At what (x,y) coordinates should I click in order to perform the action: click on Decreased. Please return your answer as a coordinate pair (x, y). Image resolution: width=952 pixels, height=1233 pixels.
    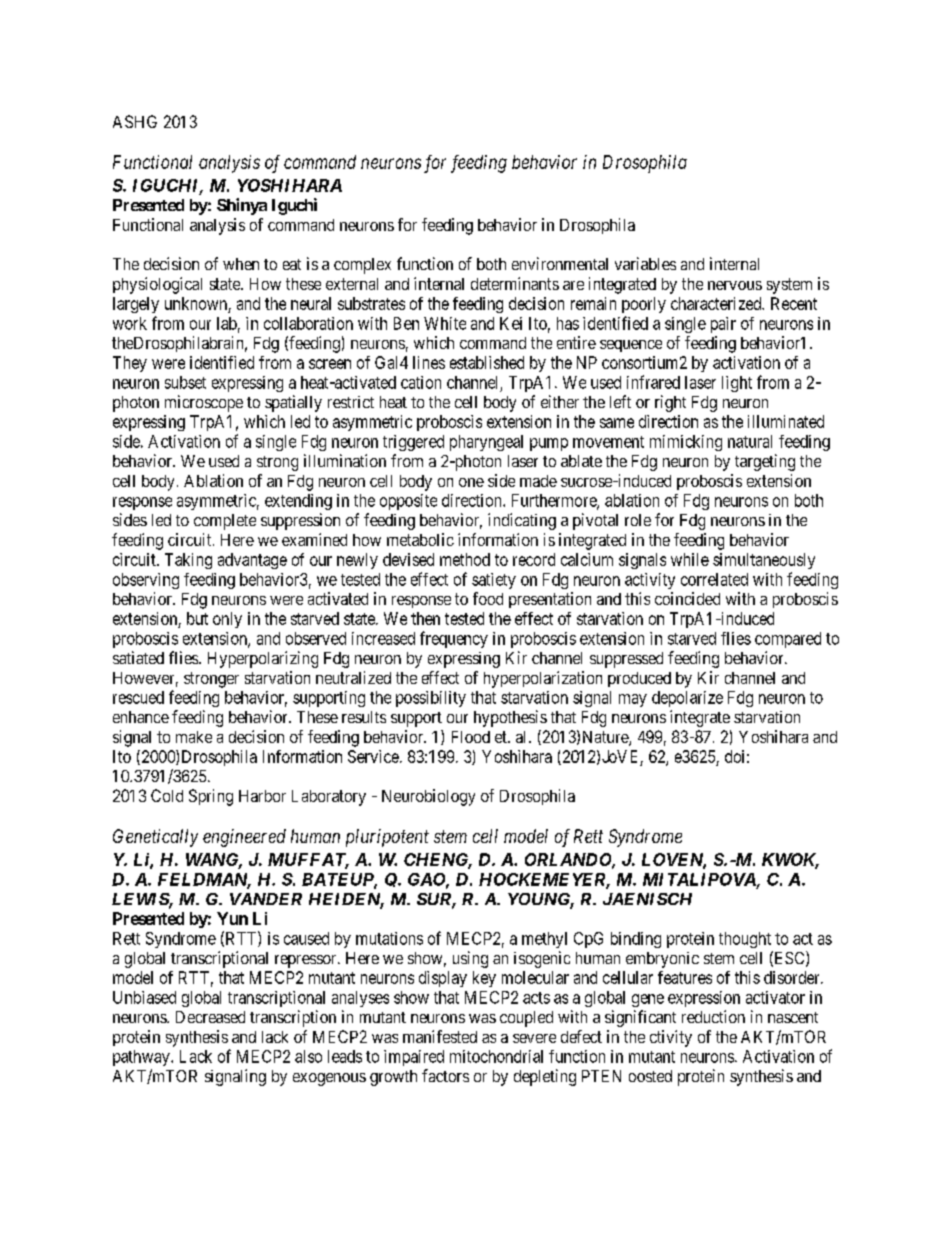
    Looking at the image, I should click on (210, 1017).
